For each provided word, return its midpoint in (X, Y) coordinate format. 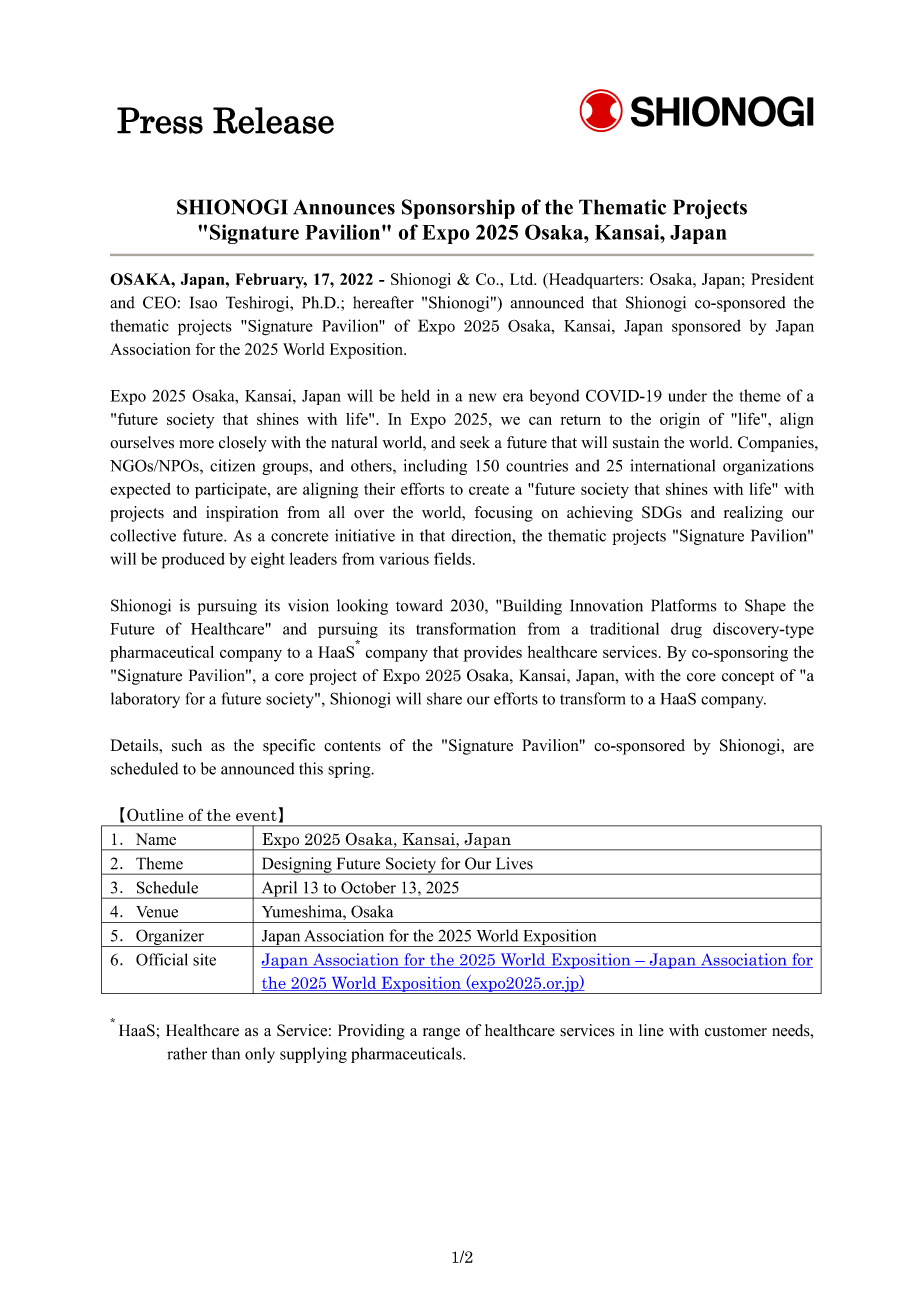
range (441, 1034)
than (226, 1053)
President (782, 279)
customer (736, 1031)
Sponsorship (458, 209)
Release (273, 120)
